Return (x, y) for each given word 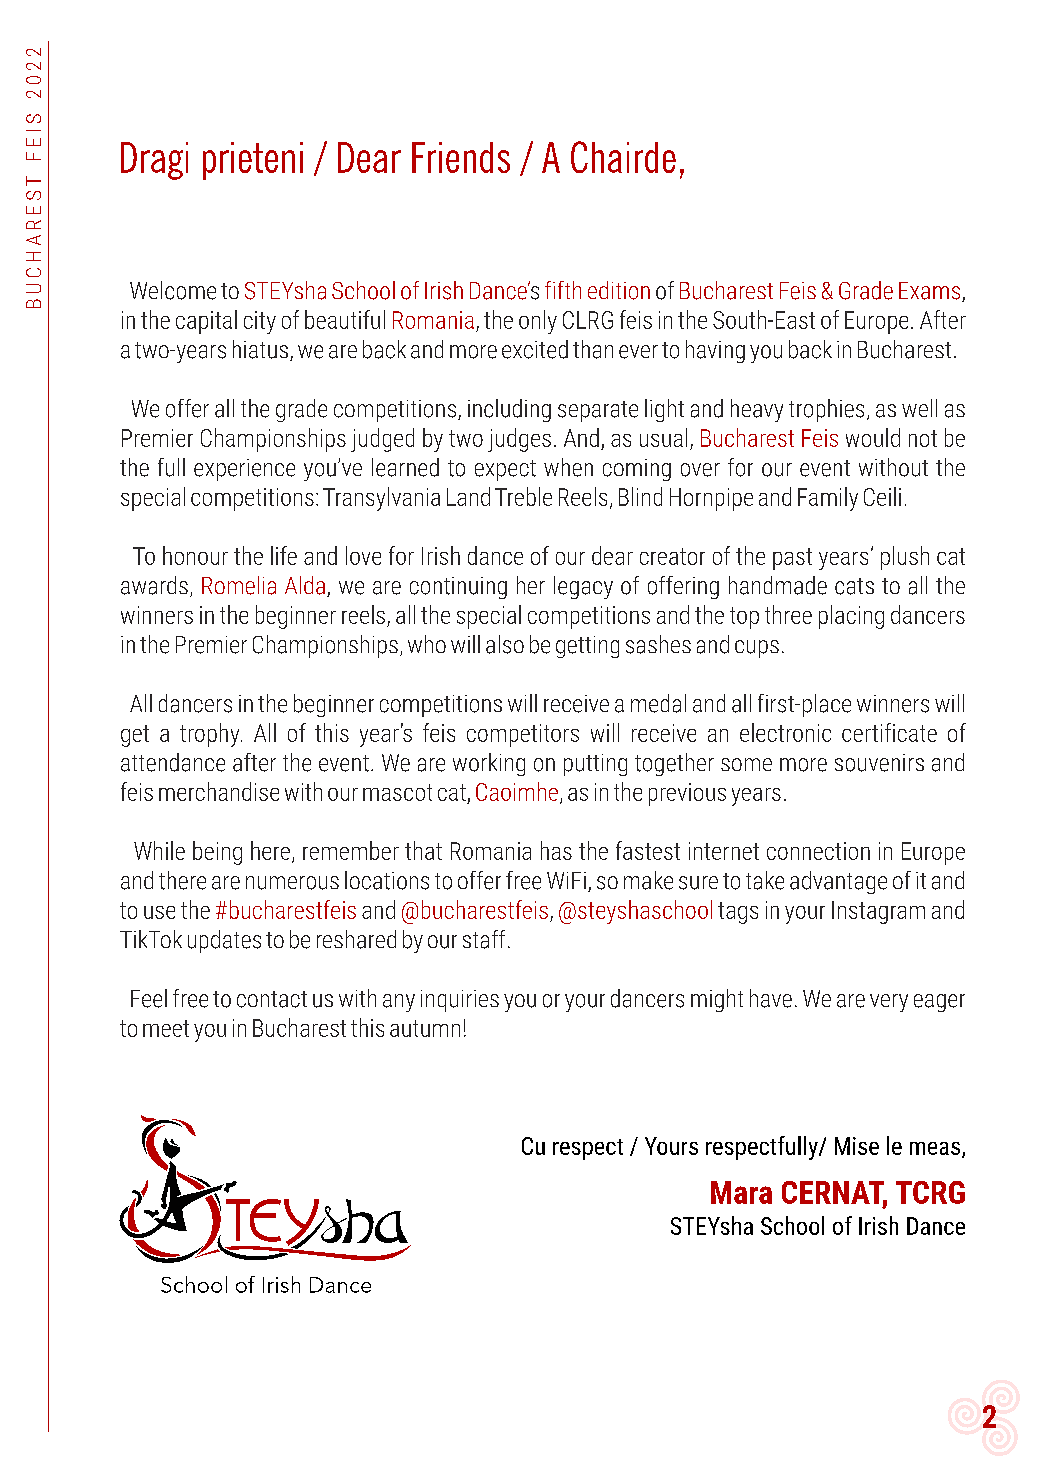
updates (224, 941)
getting (587, 647)
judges (519, 440)
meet (166, 1028)
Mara (741, 1192)
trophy (211, 735)
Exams (929, 291)
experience (244, 470)
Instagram (878, 912)
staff (484, 939)
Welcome (173, 290)
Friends (461, 157)
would (873, 437)
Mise (857, 1146)
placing (851, 617)
